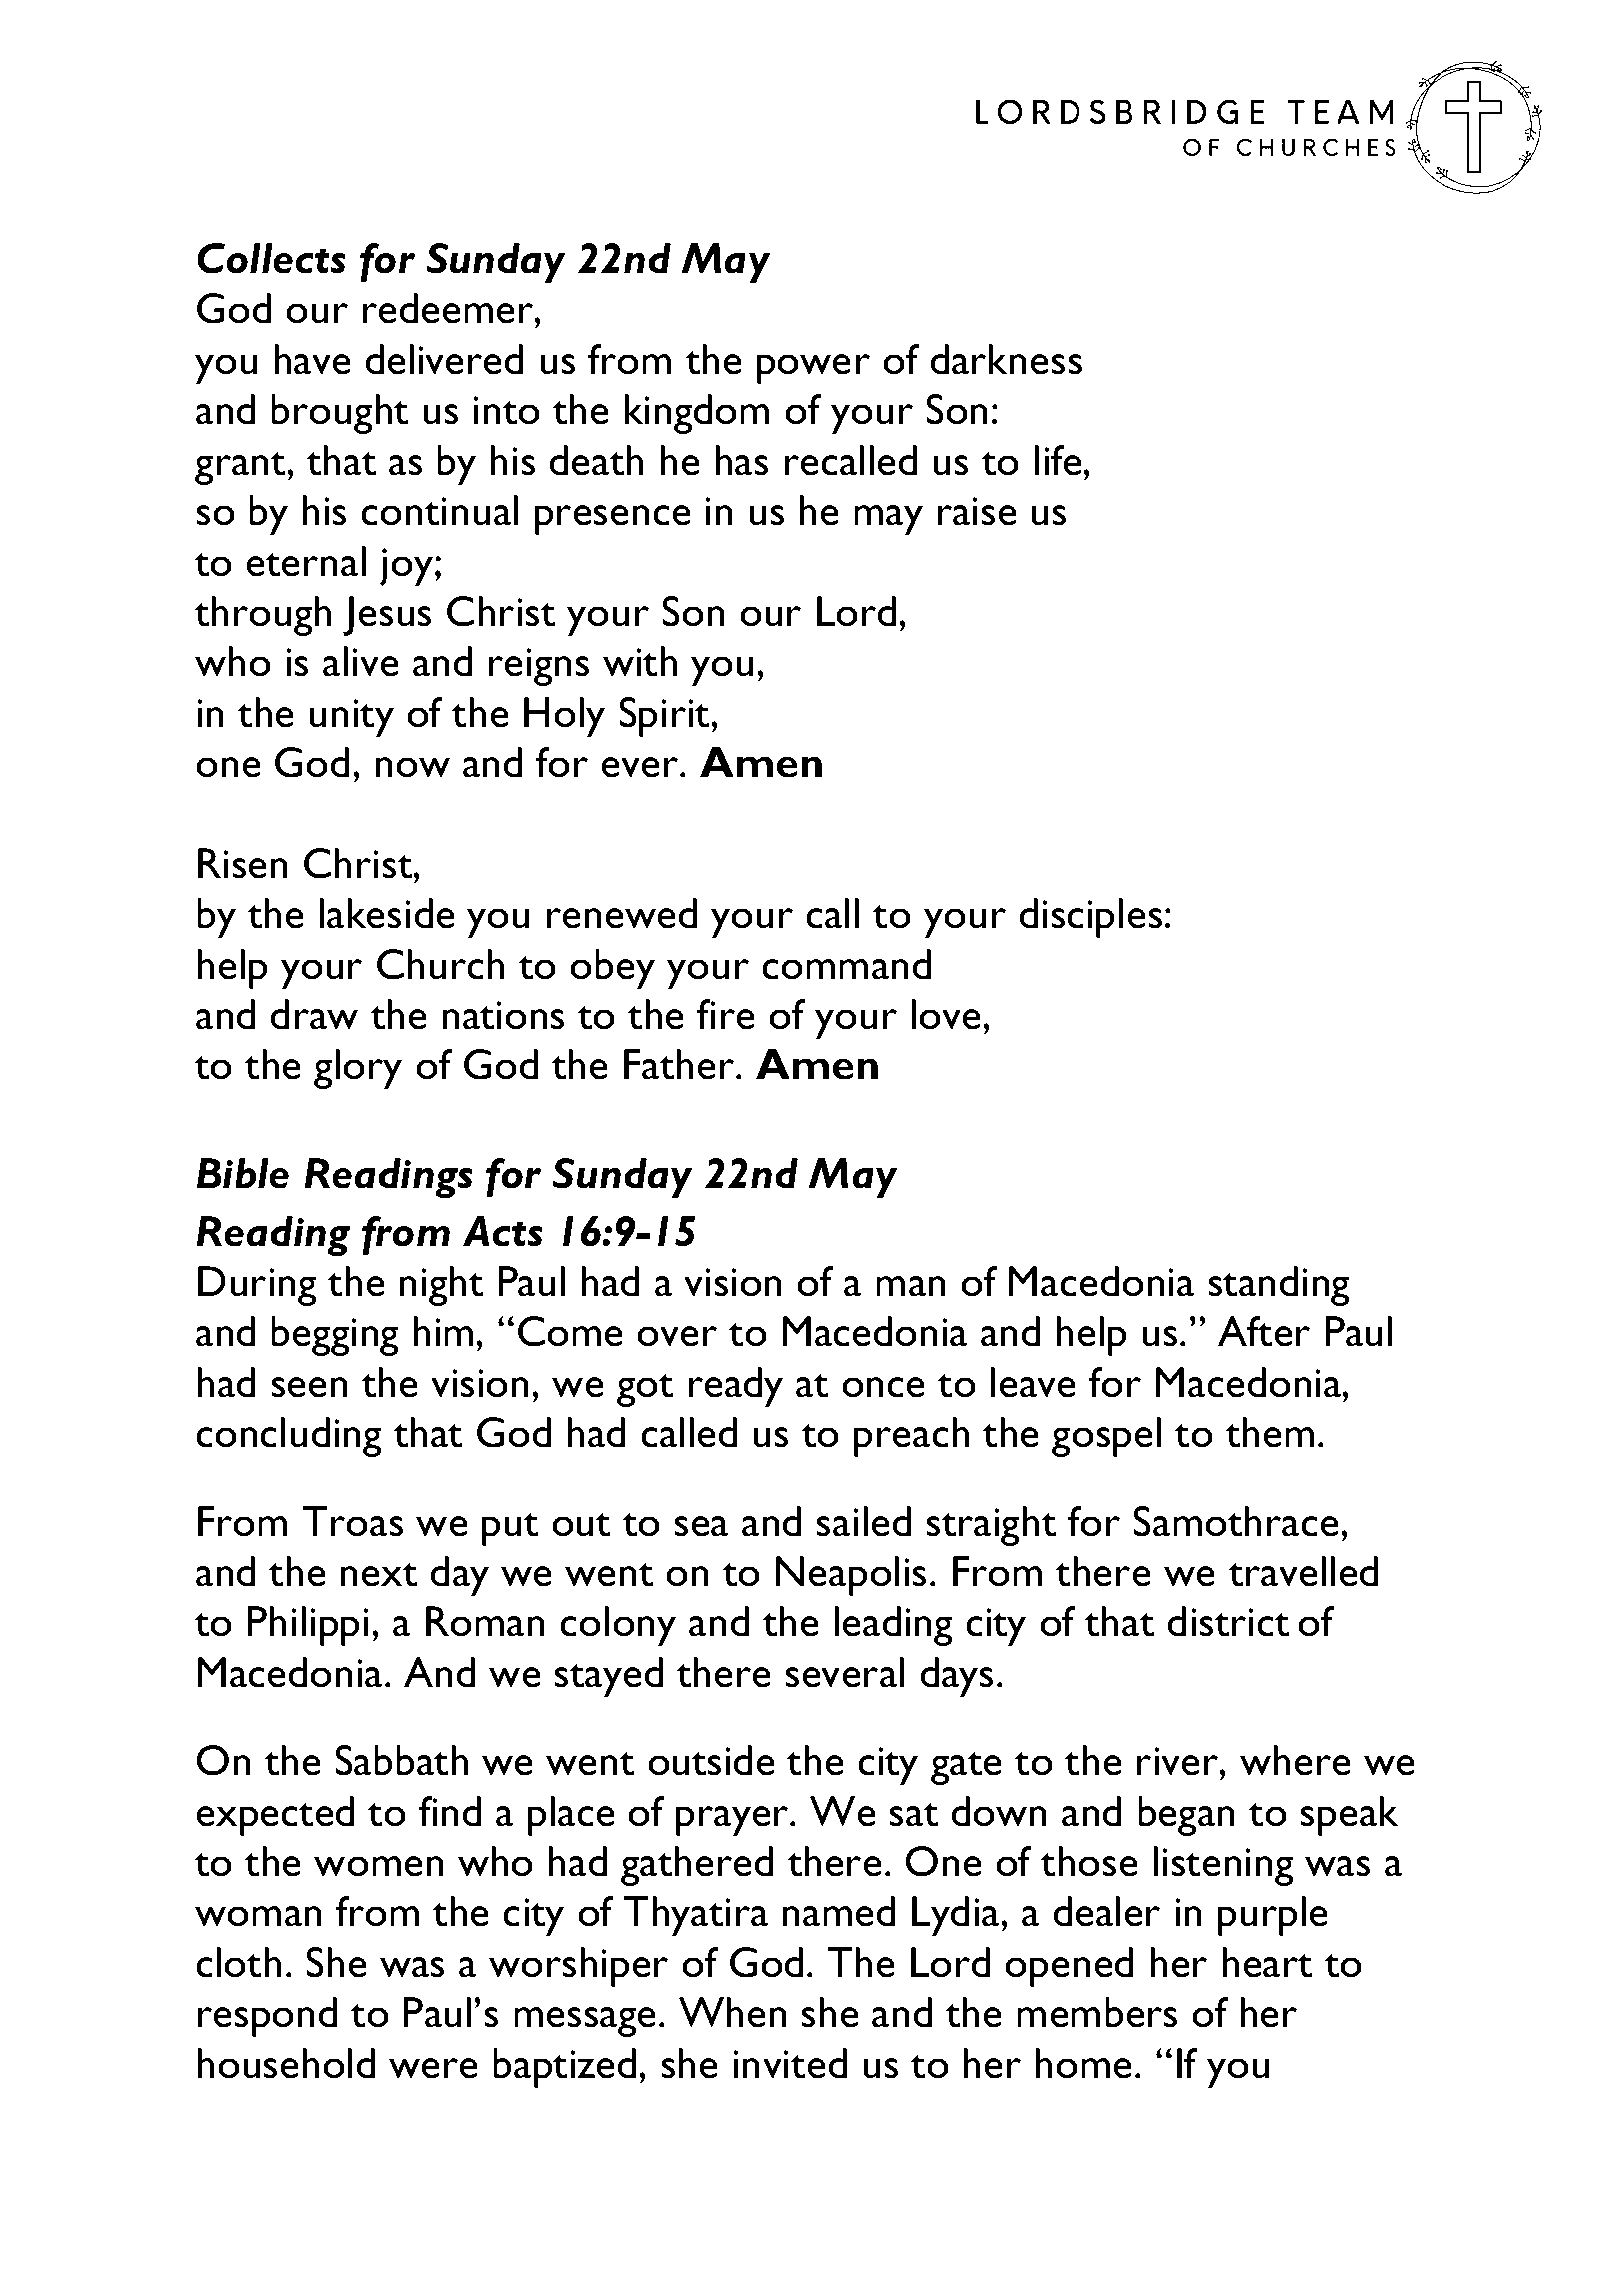  Describe the element at coordinates (379, 1575) in the image. I see `next` at that location.
